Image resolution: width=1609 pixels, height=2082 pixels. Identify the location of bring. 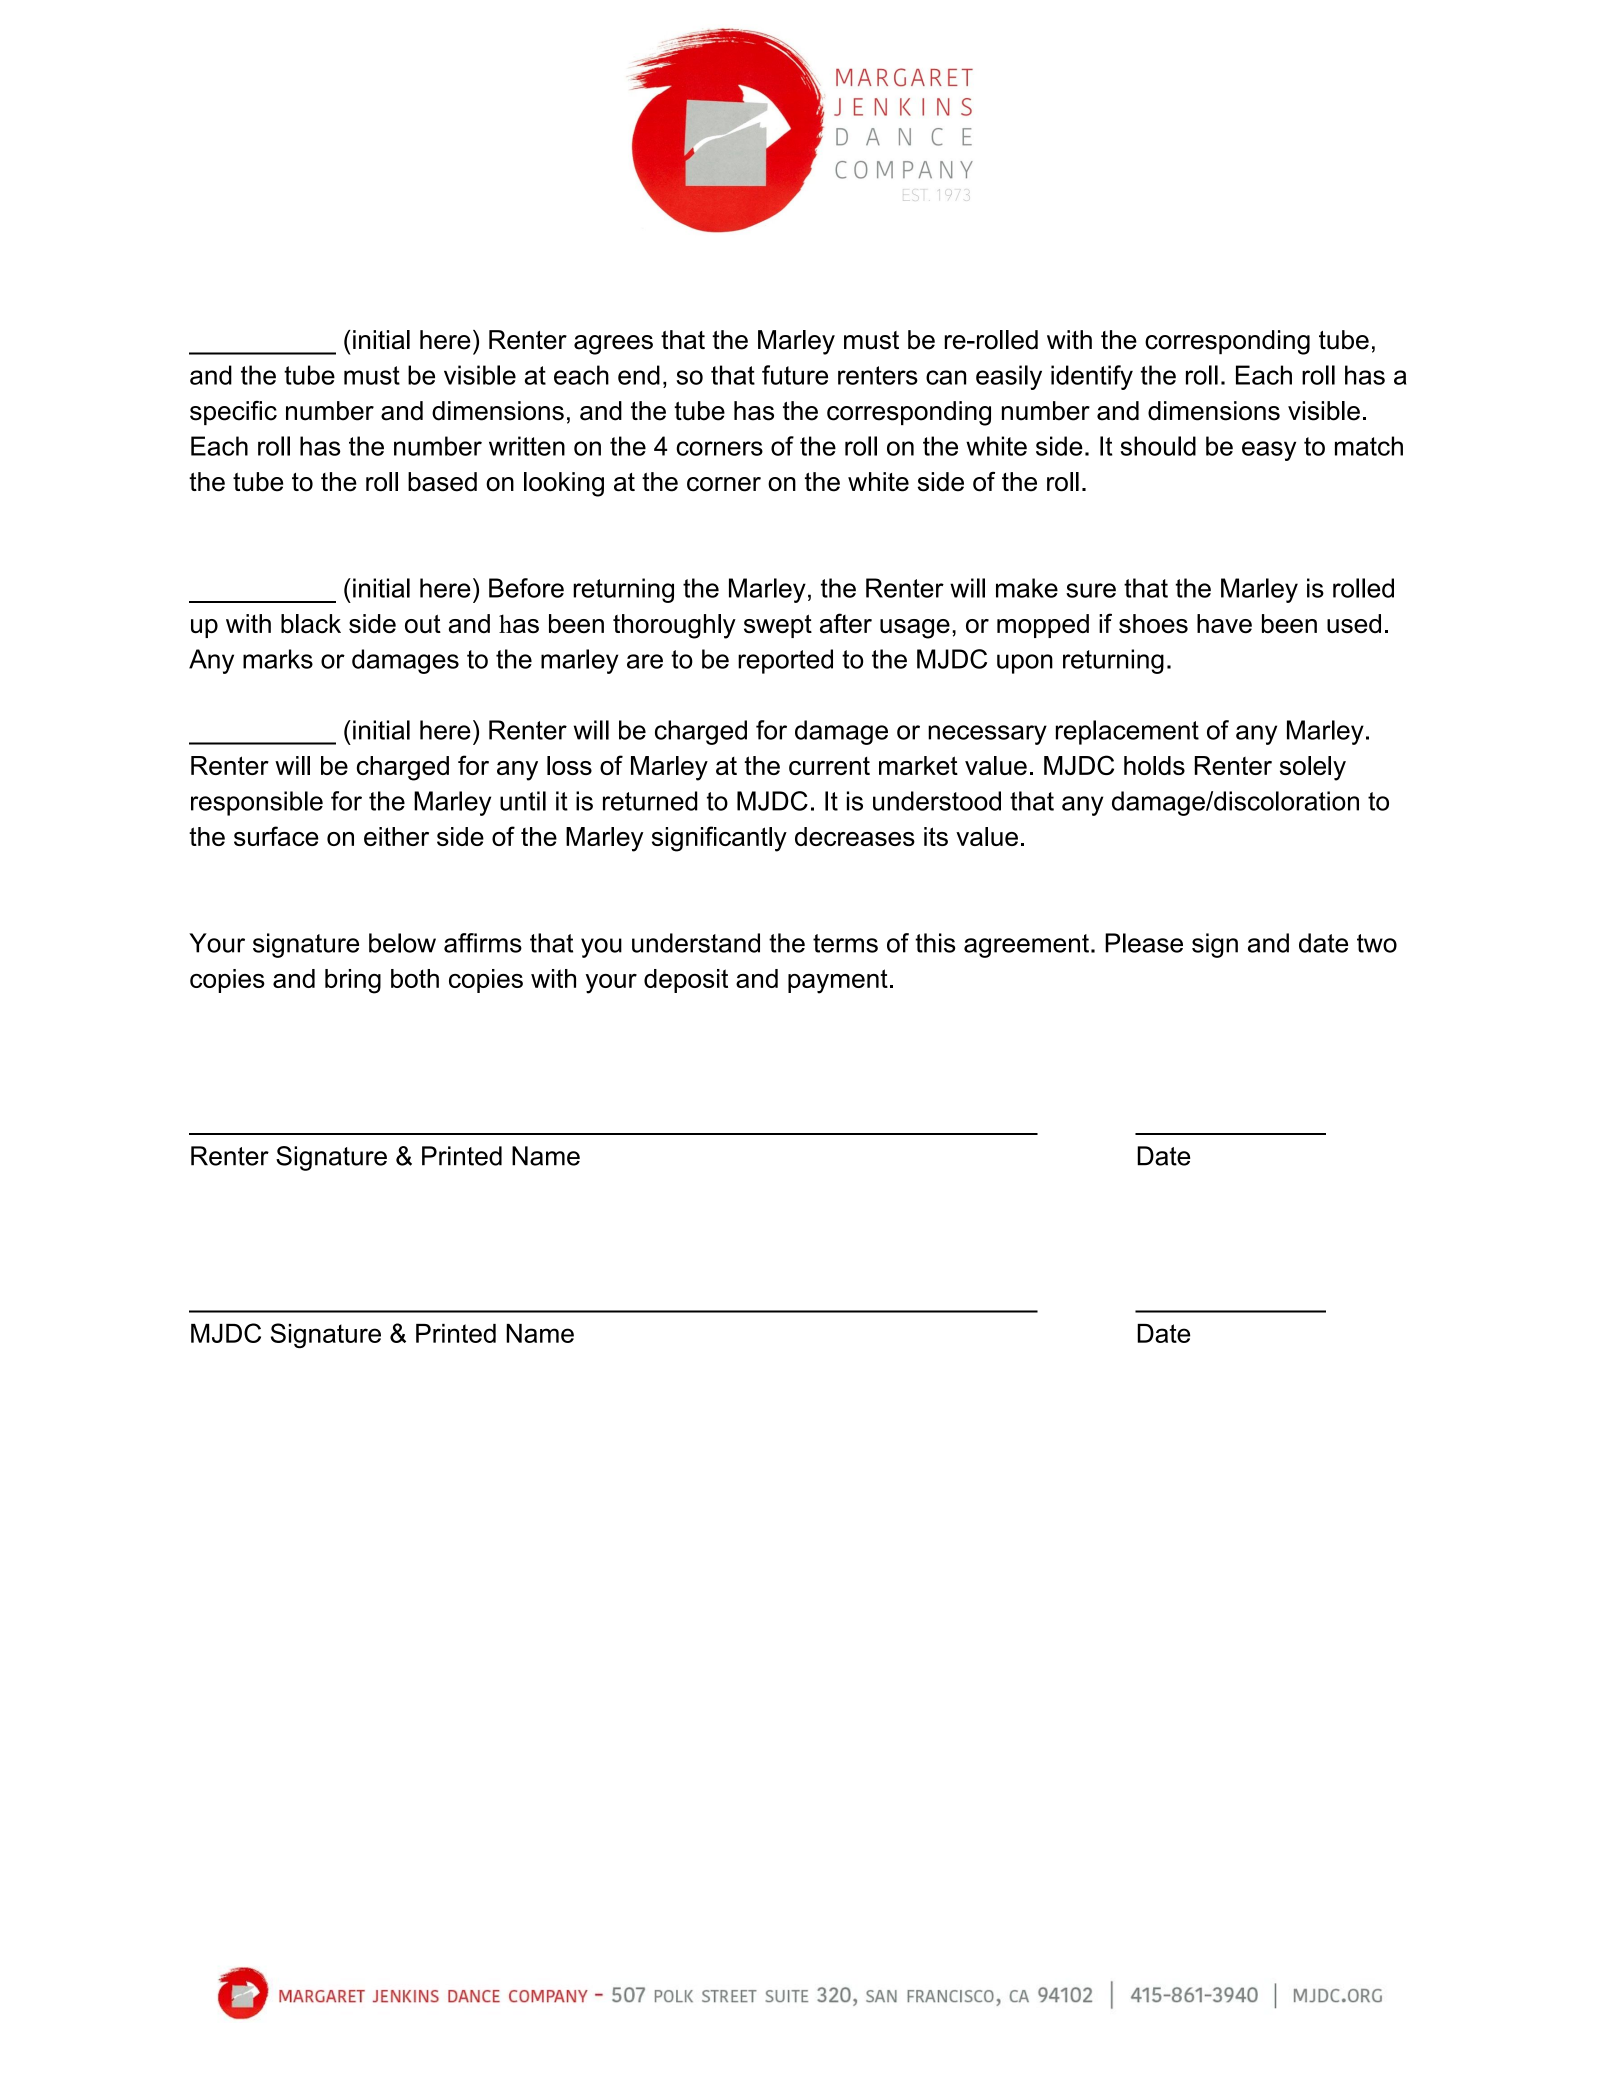
(353, 981).
